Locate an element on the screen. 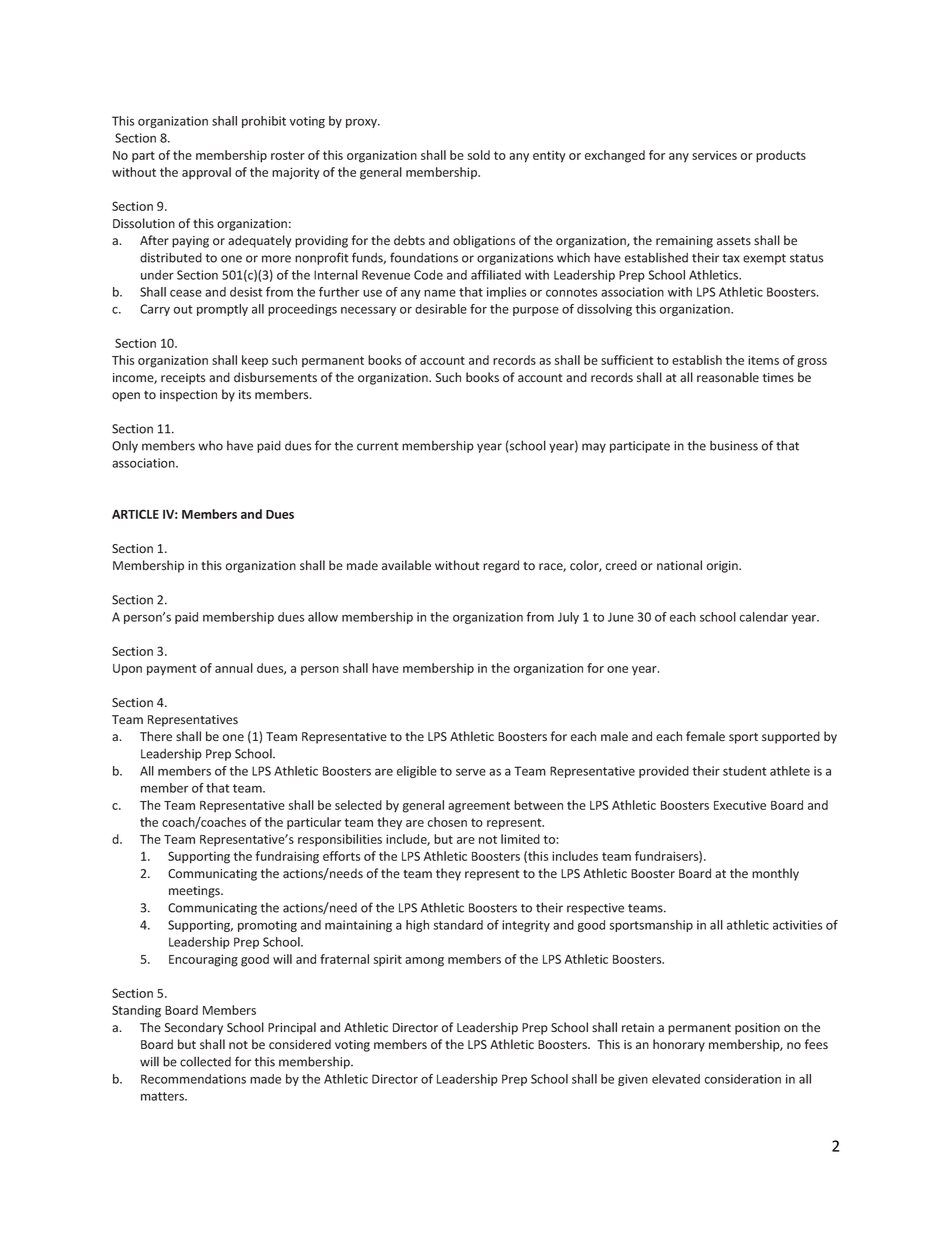 This screenshot has width=952, height=1233. among is located at coordinates (424, 962).
